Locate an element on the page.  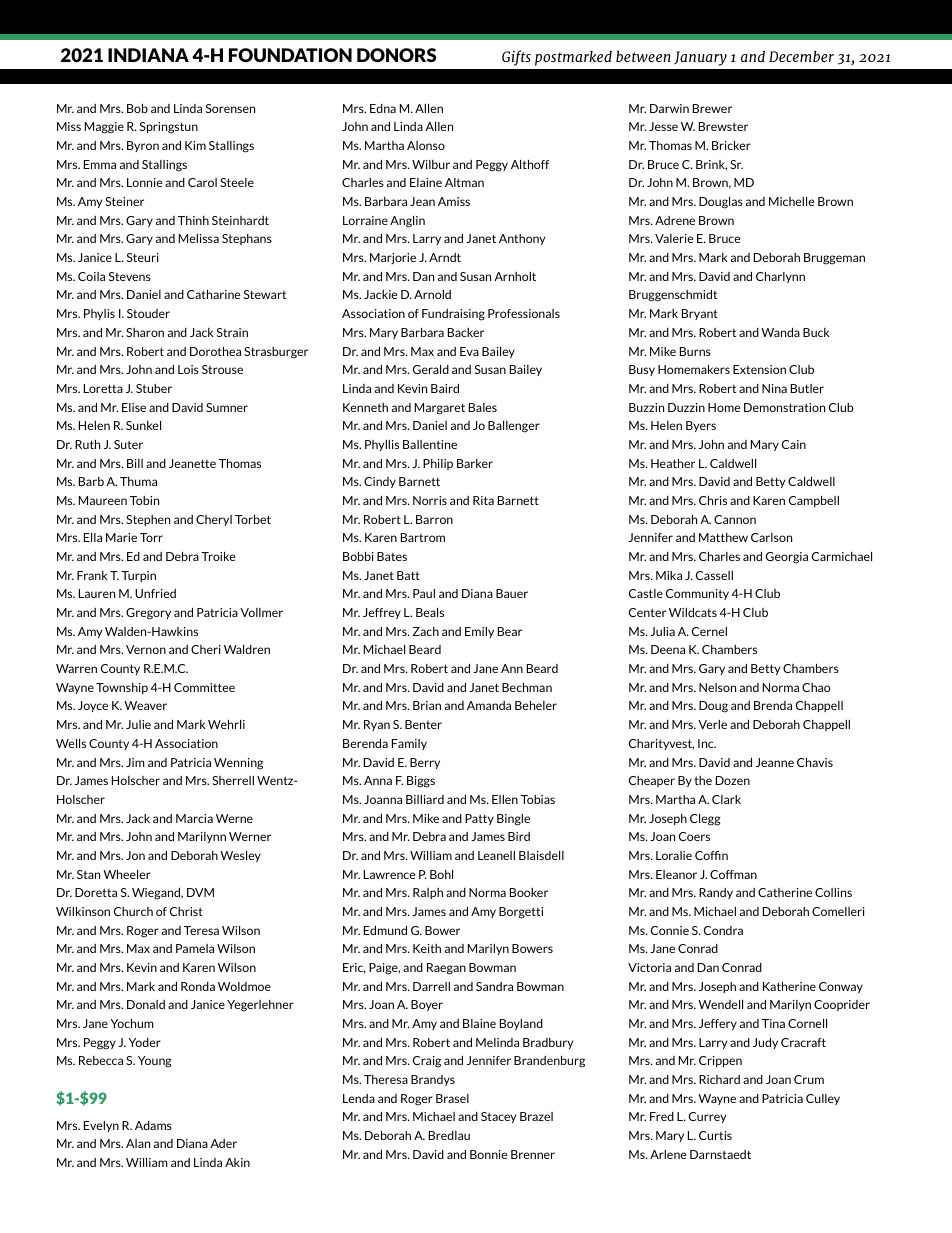
Brewer is located at coordinates (712, 108).
